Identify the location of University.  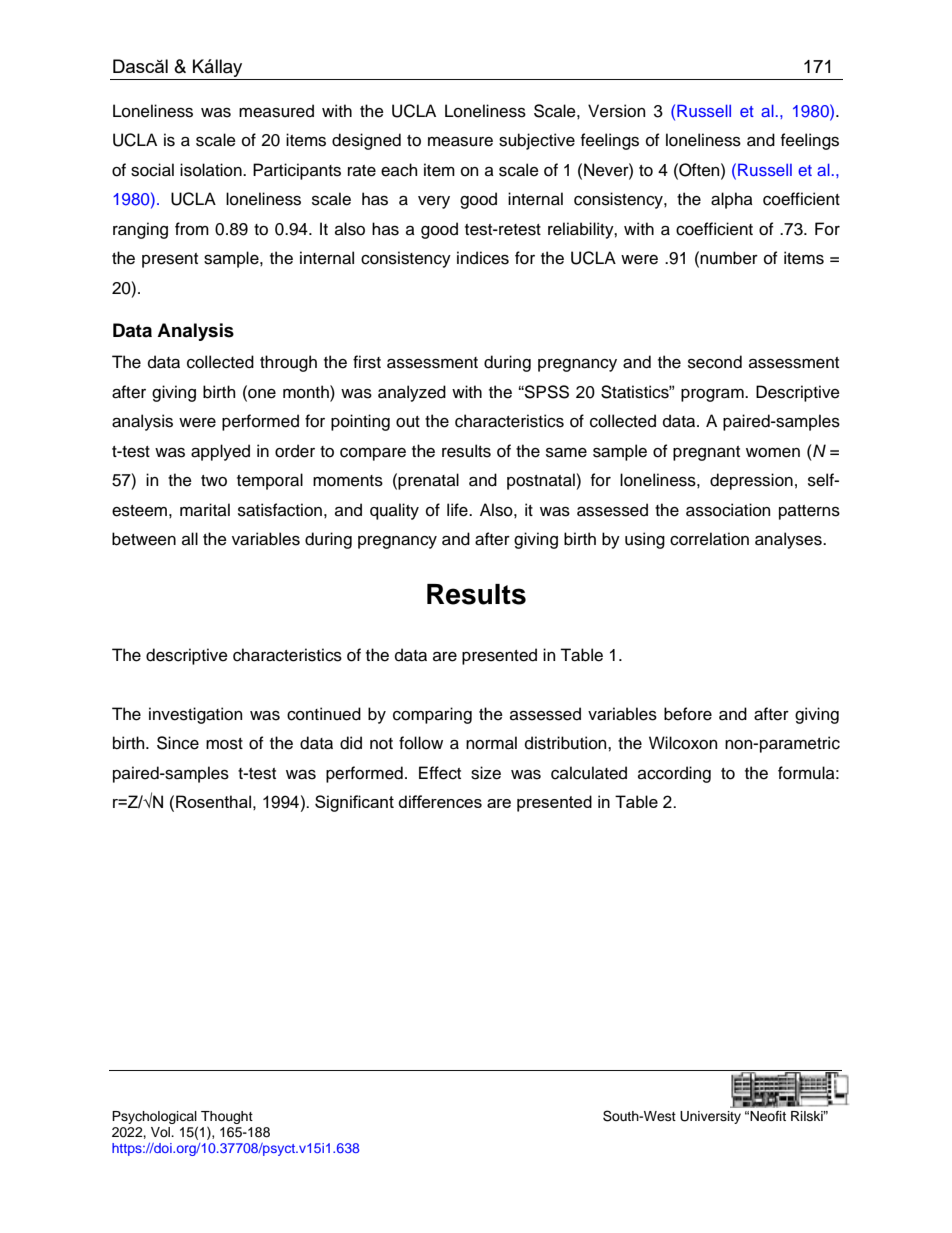
(710, 1117).
